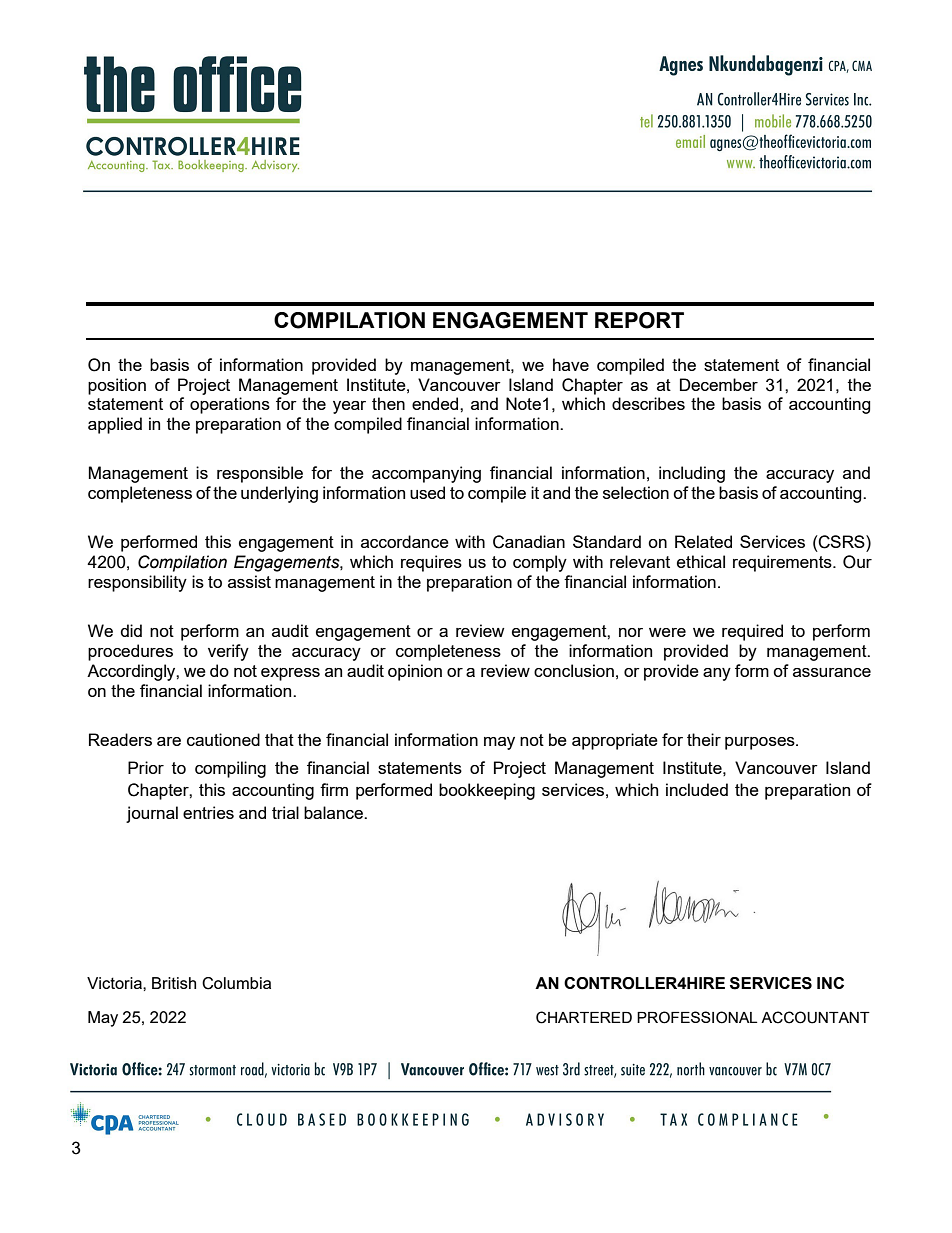 The height and width of the image is (1233, 952). I want to click on British, so click(174, 983).
